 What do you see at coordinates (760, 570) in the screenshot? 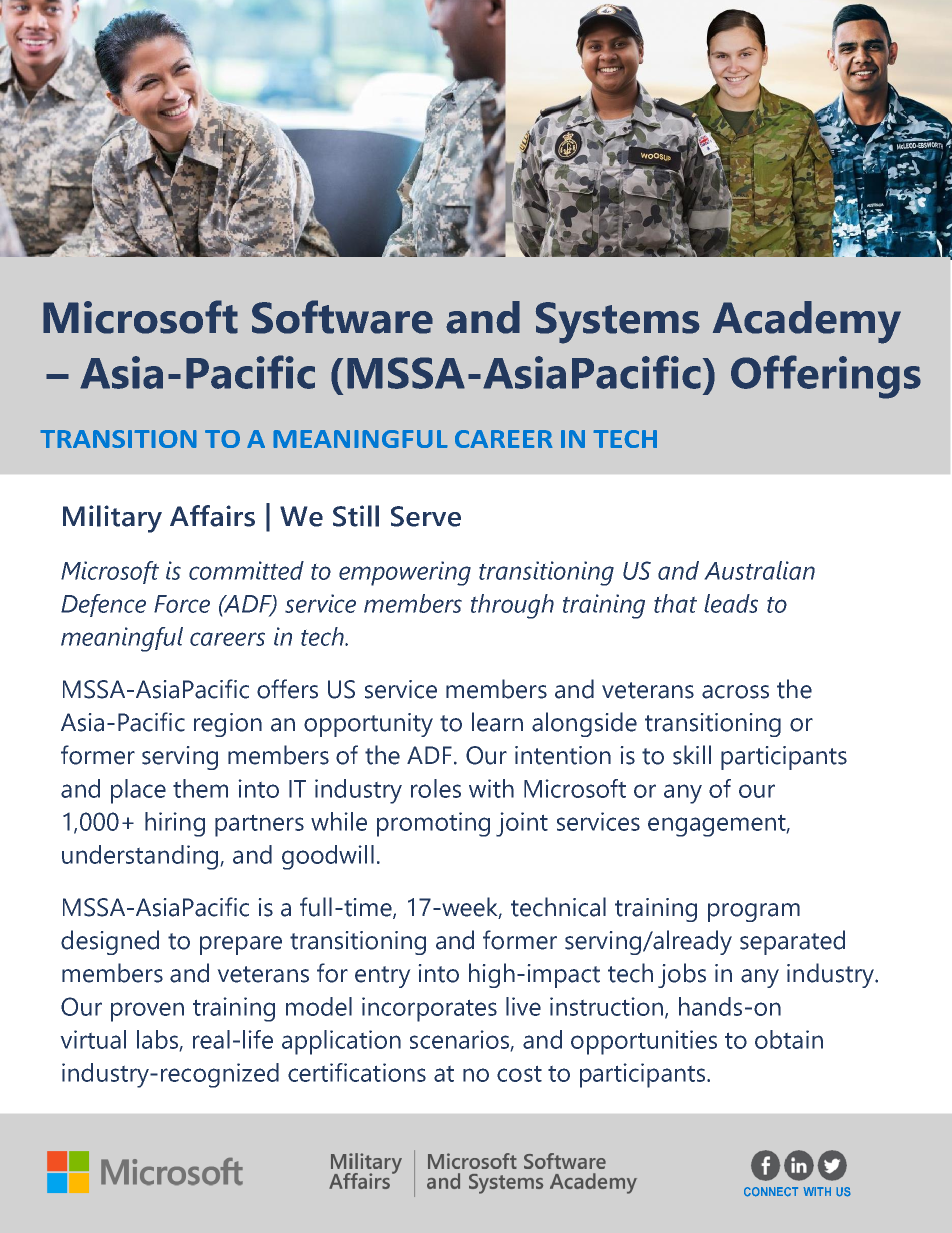
I see `Australian` at bounding box center [760, 570].
